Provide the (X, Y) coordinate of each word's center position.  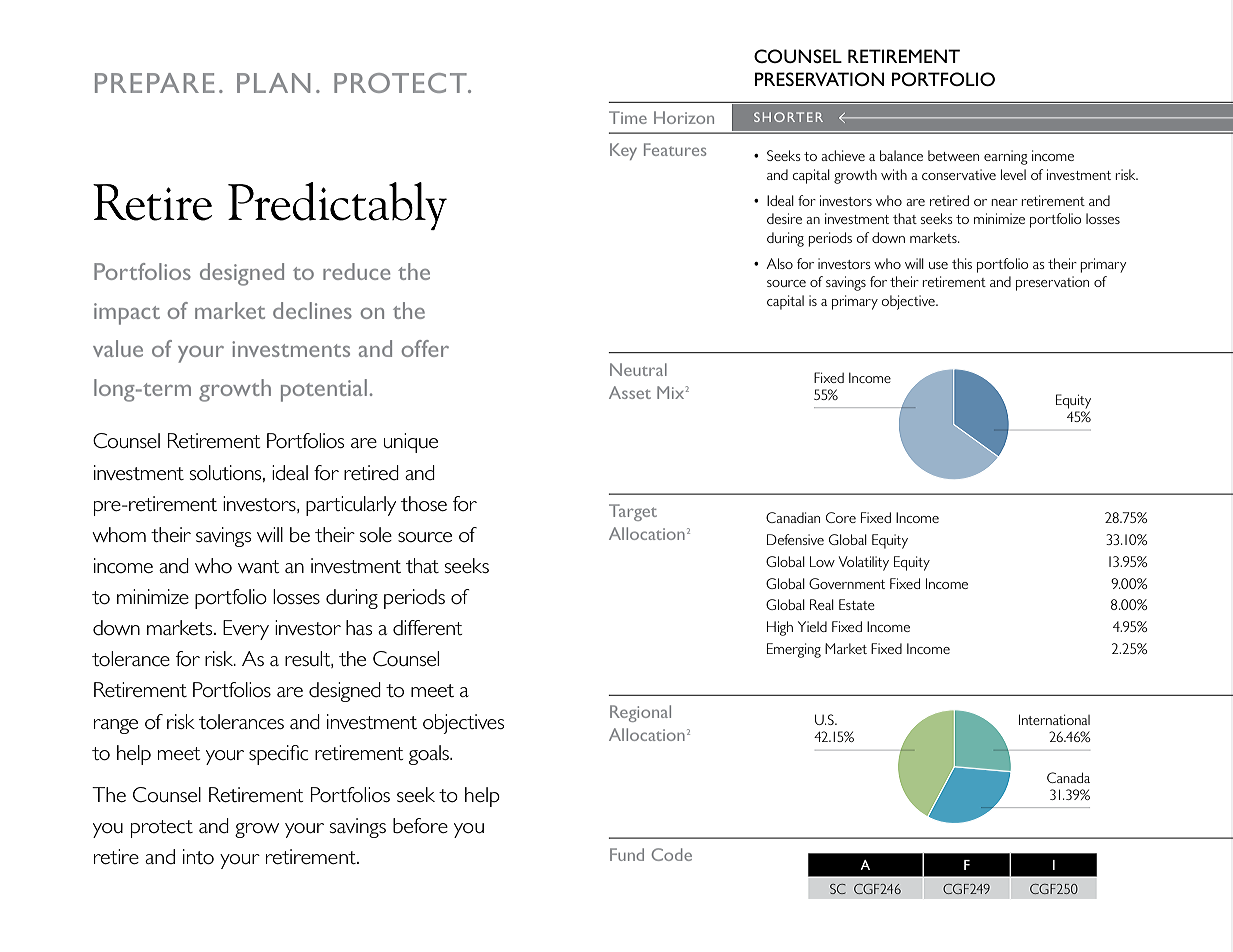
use (938, 265)
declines (312, 310)
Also (779, 263)
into (198, 857)
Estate (857, 604)
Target (633, 512)
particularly (351, 506)
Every (246, 630)
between (953, 155)
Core (841, 517)
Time (628, 117)
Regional (640, 713)
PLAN (273, 83)
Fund (627, 854)
